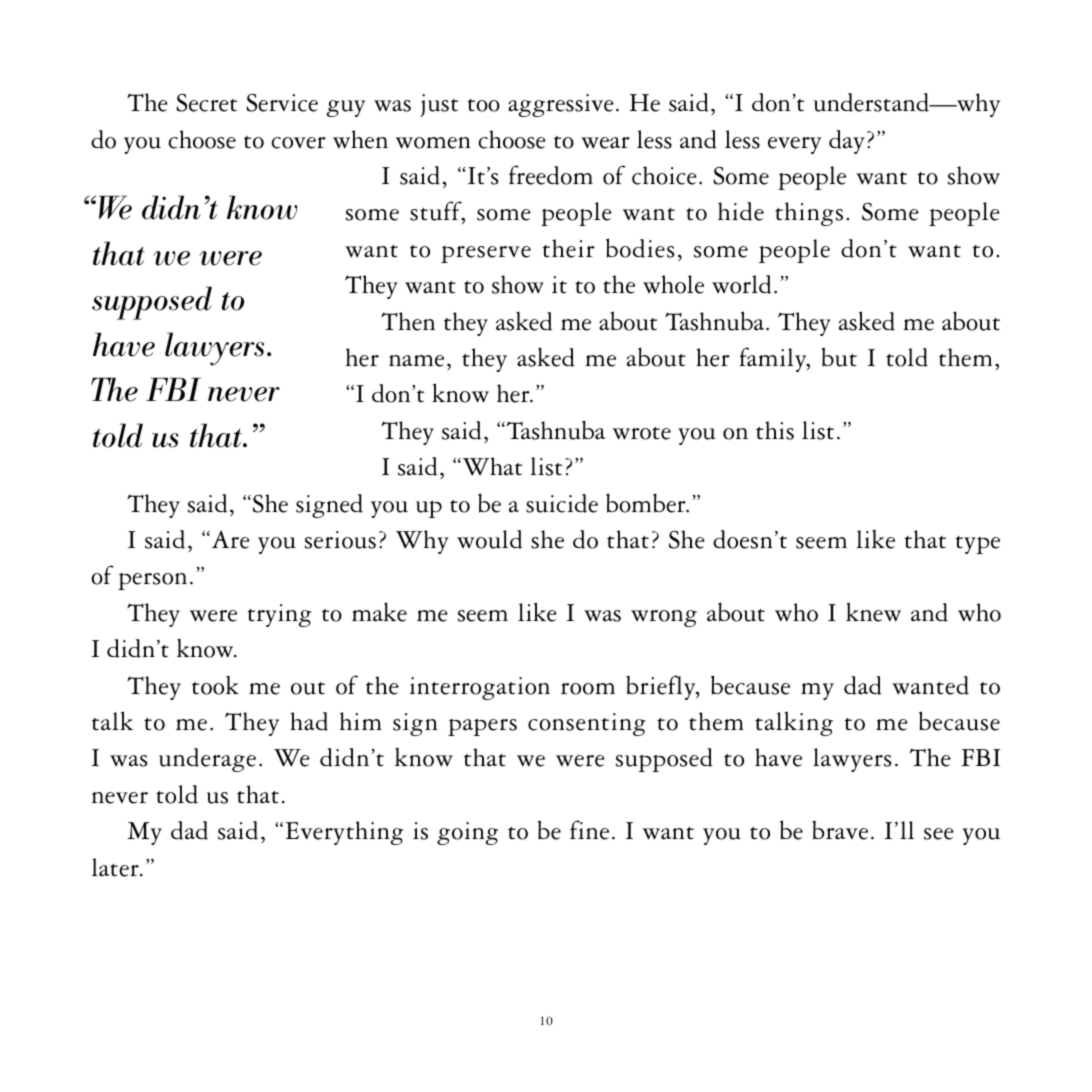  I want to click on later, so click(116, 867).
